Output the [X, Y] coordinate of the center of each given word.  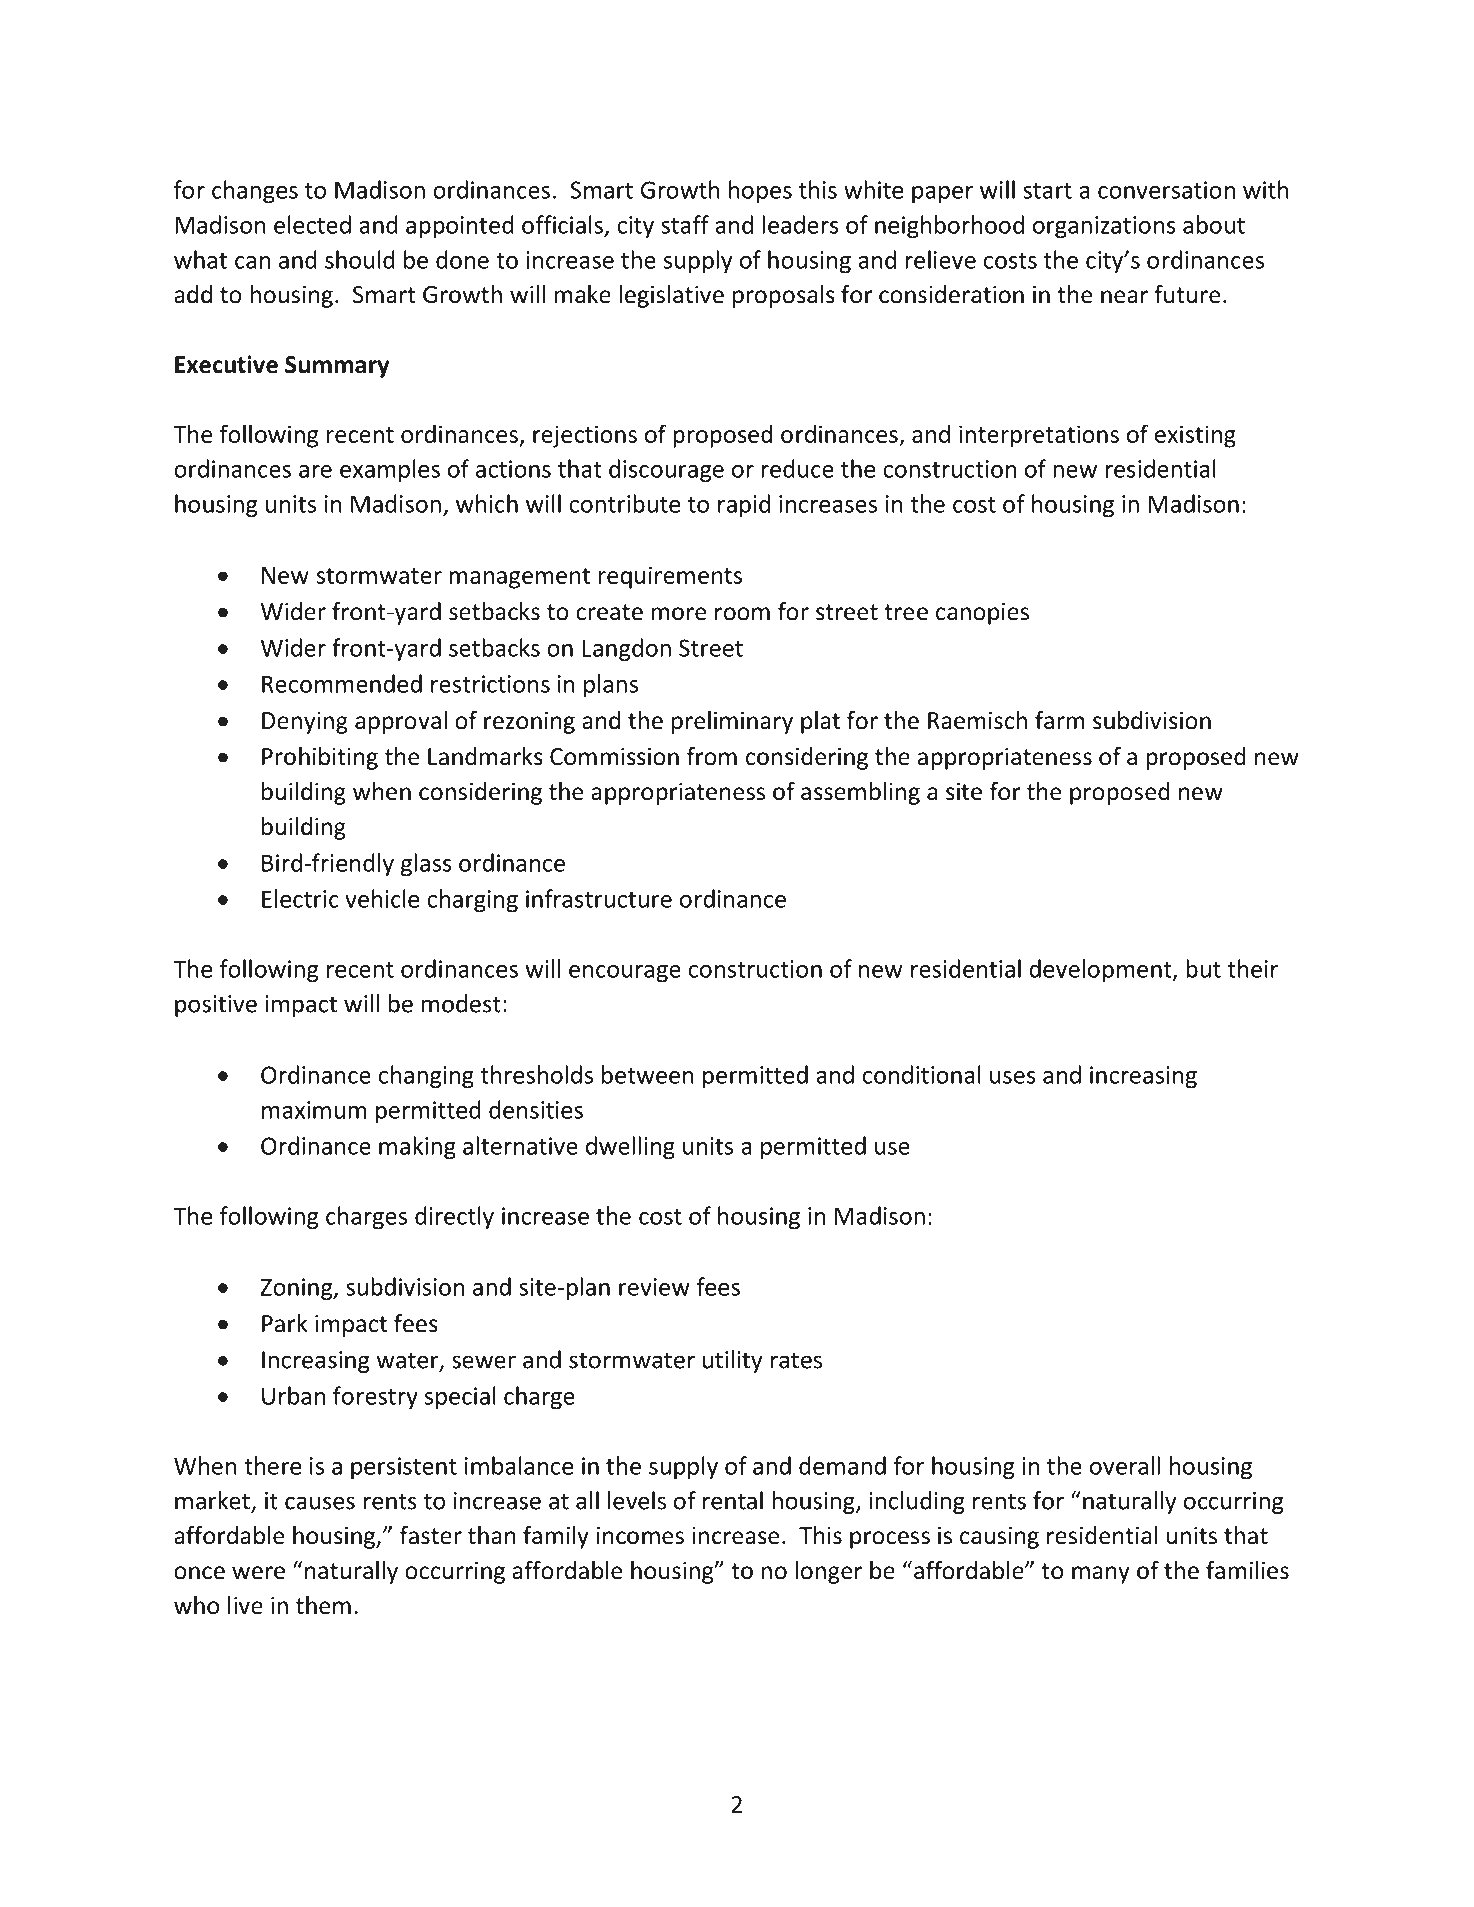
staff [685, 224]
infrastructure [599, 898]
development [1101, 970]
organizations [1104, 227]
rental [733, 1500]
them [323, 1605]
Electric [300, 898]
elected [312, 224]
